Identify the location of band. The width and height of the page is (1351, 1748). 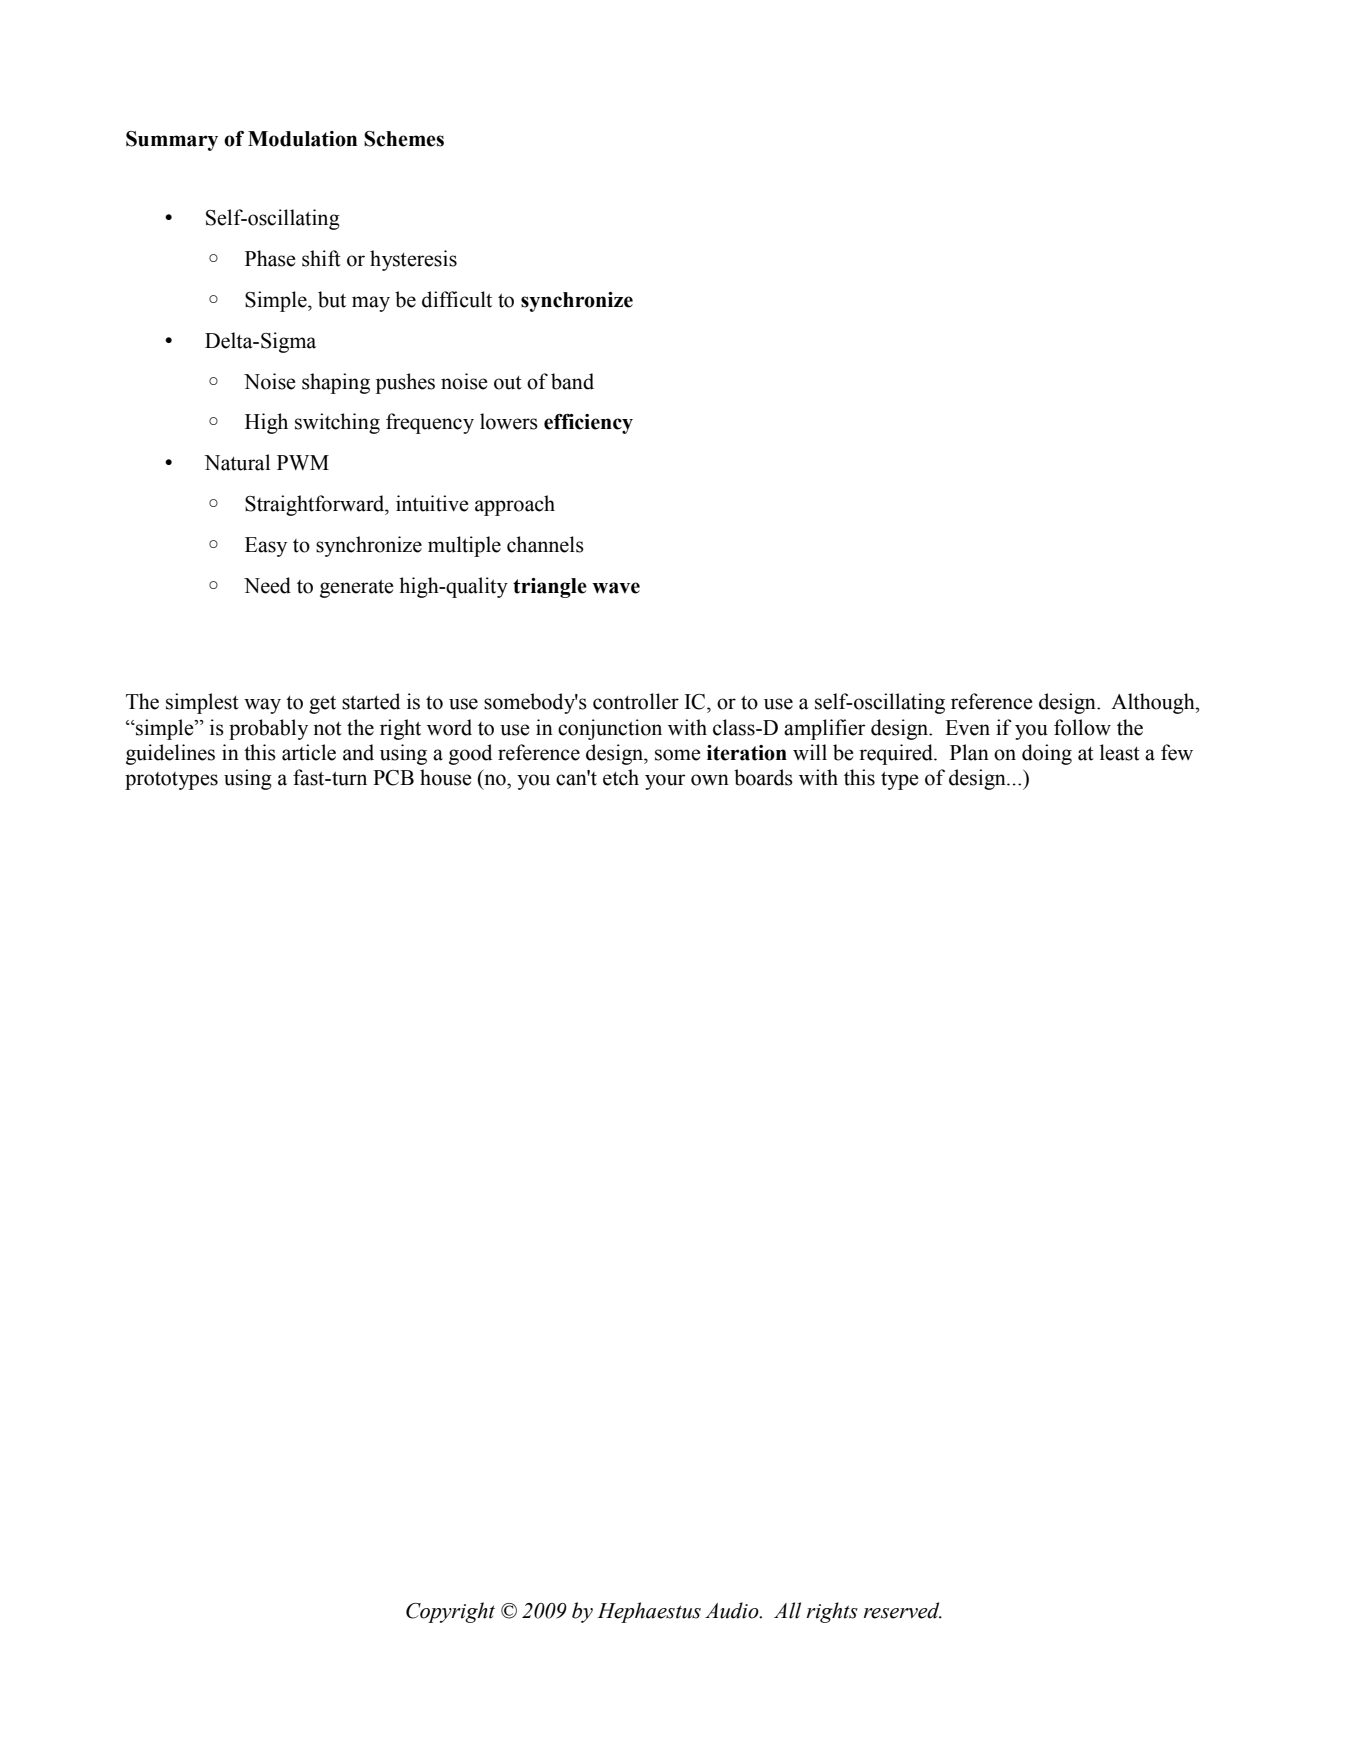
(572, 381).
